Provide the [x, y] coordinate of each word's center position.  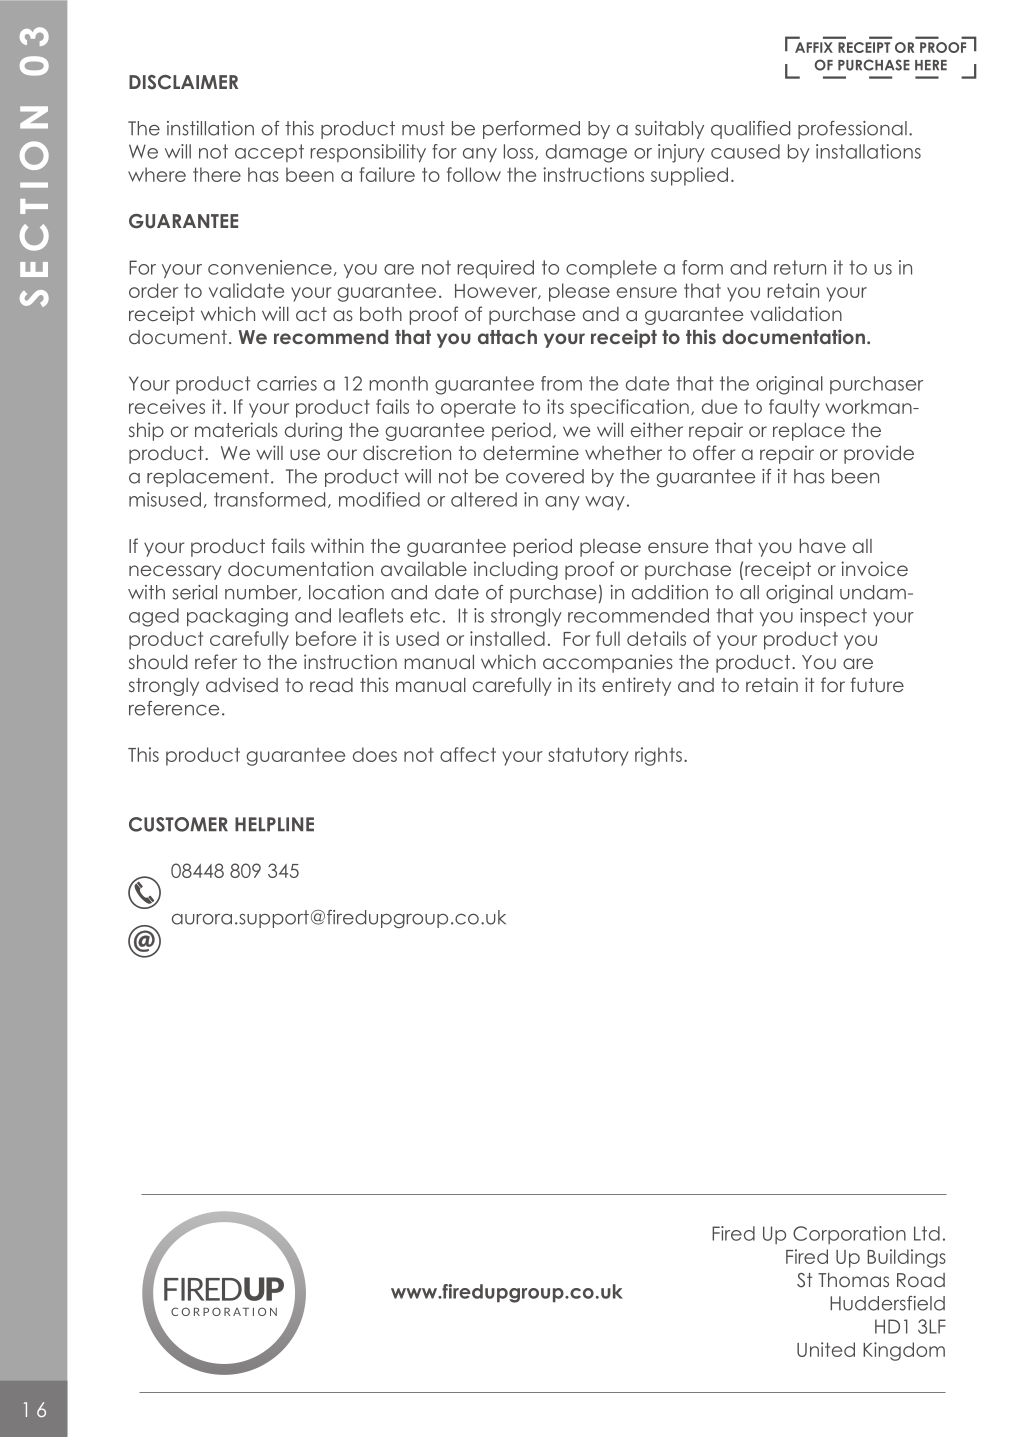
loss [520, 152]
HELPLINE [274, 824]
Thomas [853, 1280]
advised [242, 684]
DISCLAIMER [183, 82]
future [877, 684]
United [826, 1349]
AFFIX [814, 47]
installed [507, 638]
